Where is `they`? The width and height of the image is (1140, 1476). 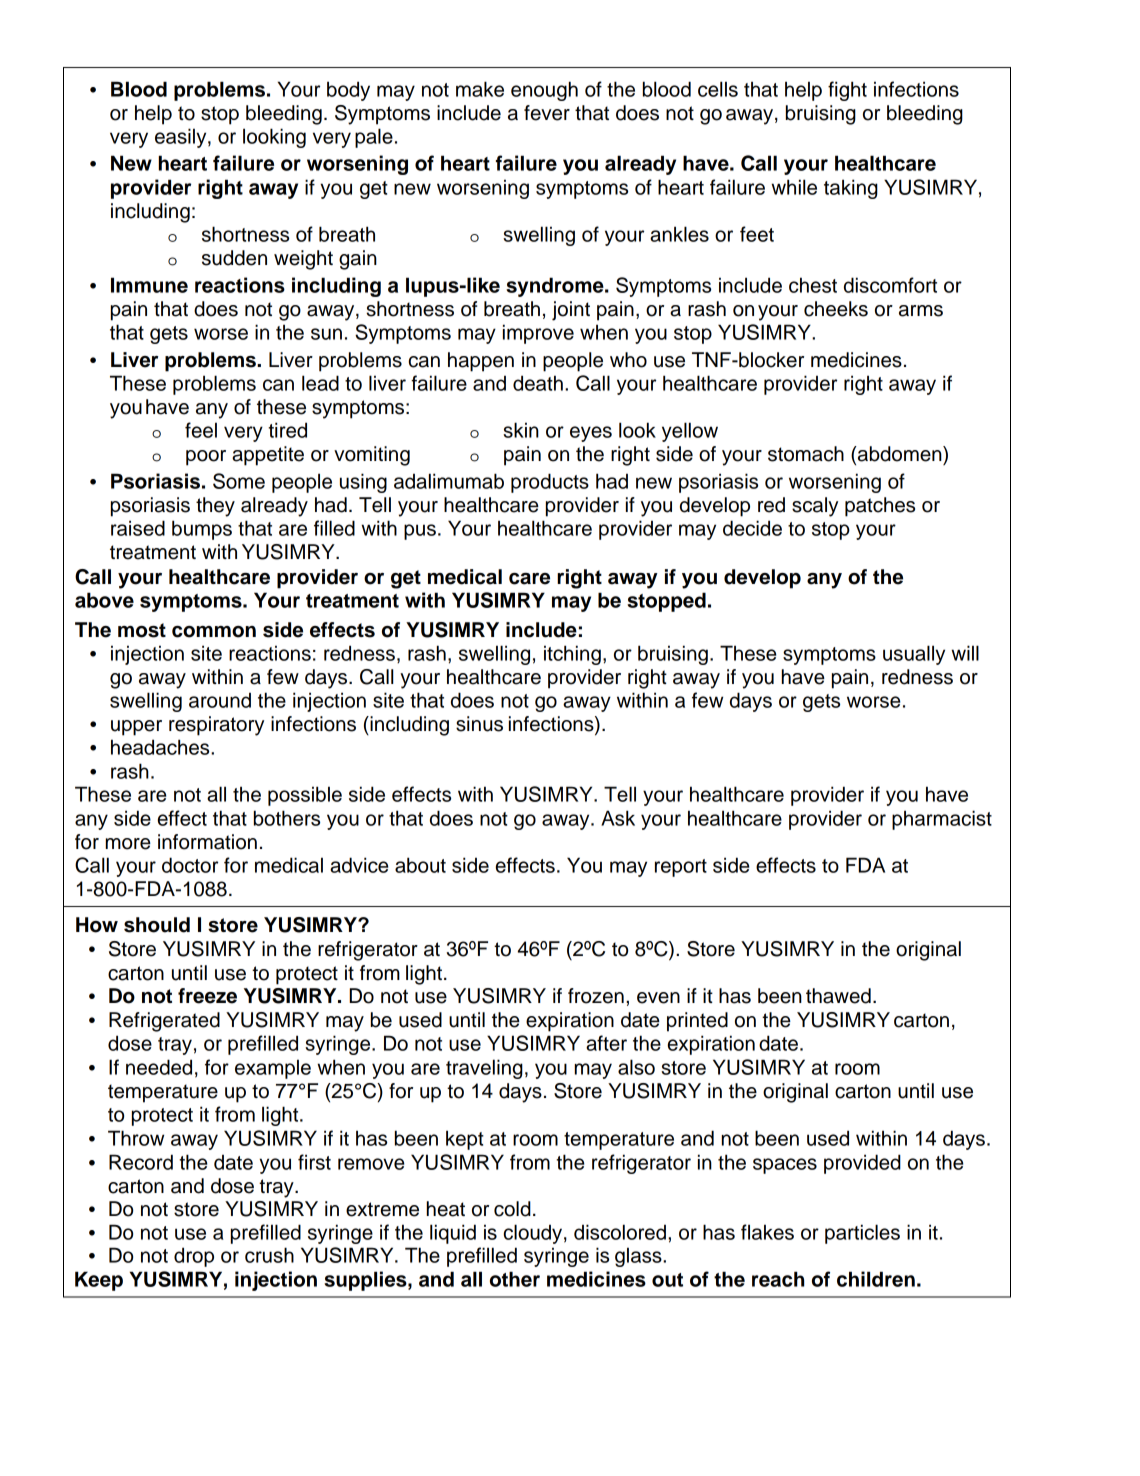
they is located at coordinates (215, 507).
